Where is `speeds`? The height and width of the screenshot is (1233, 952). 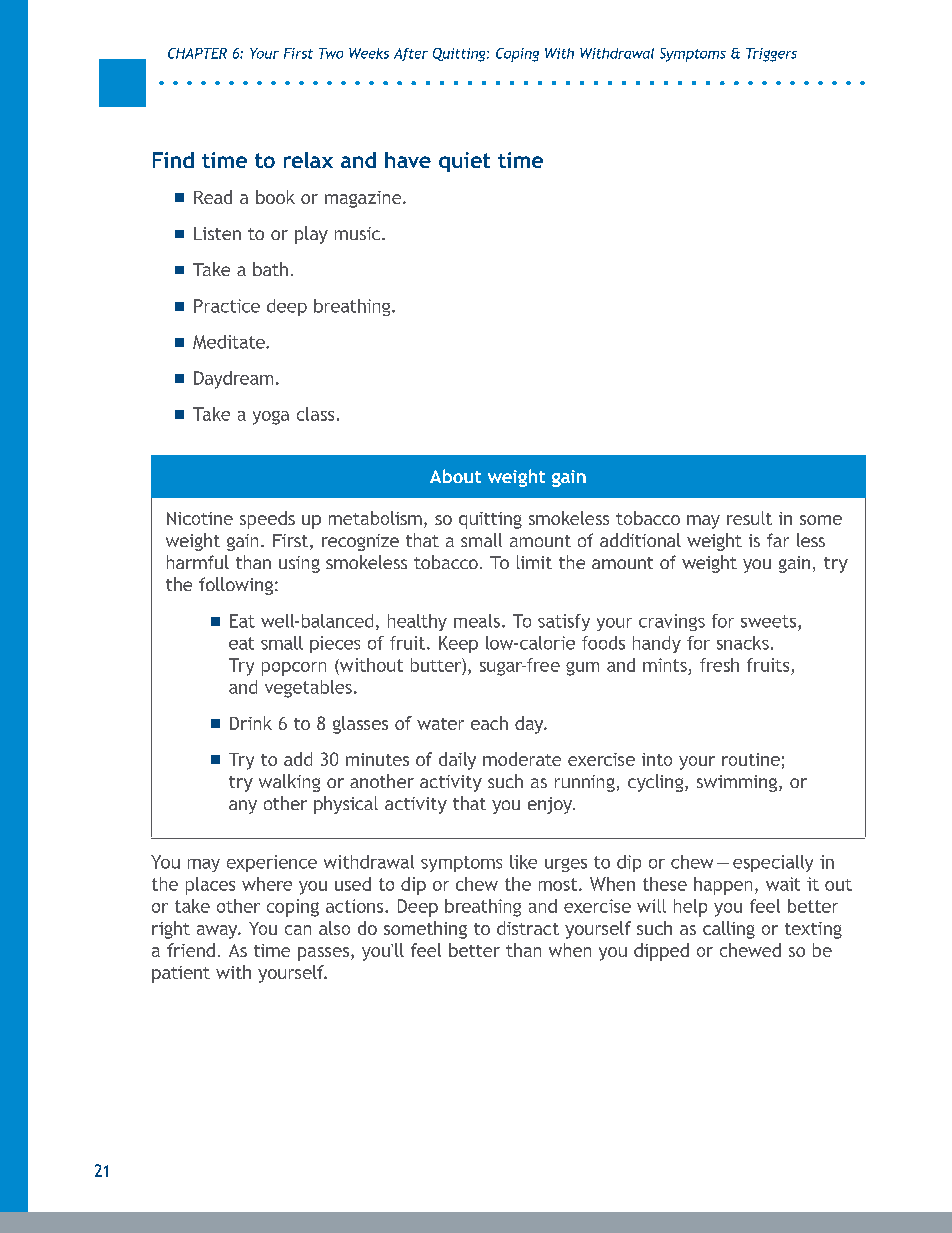
speeds is located at coordinates (267, 520).
